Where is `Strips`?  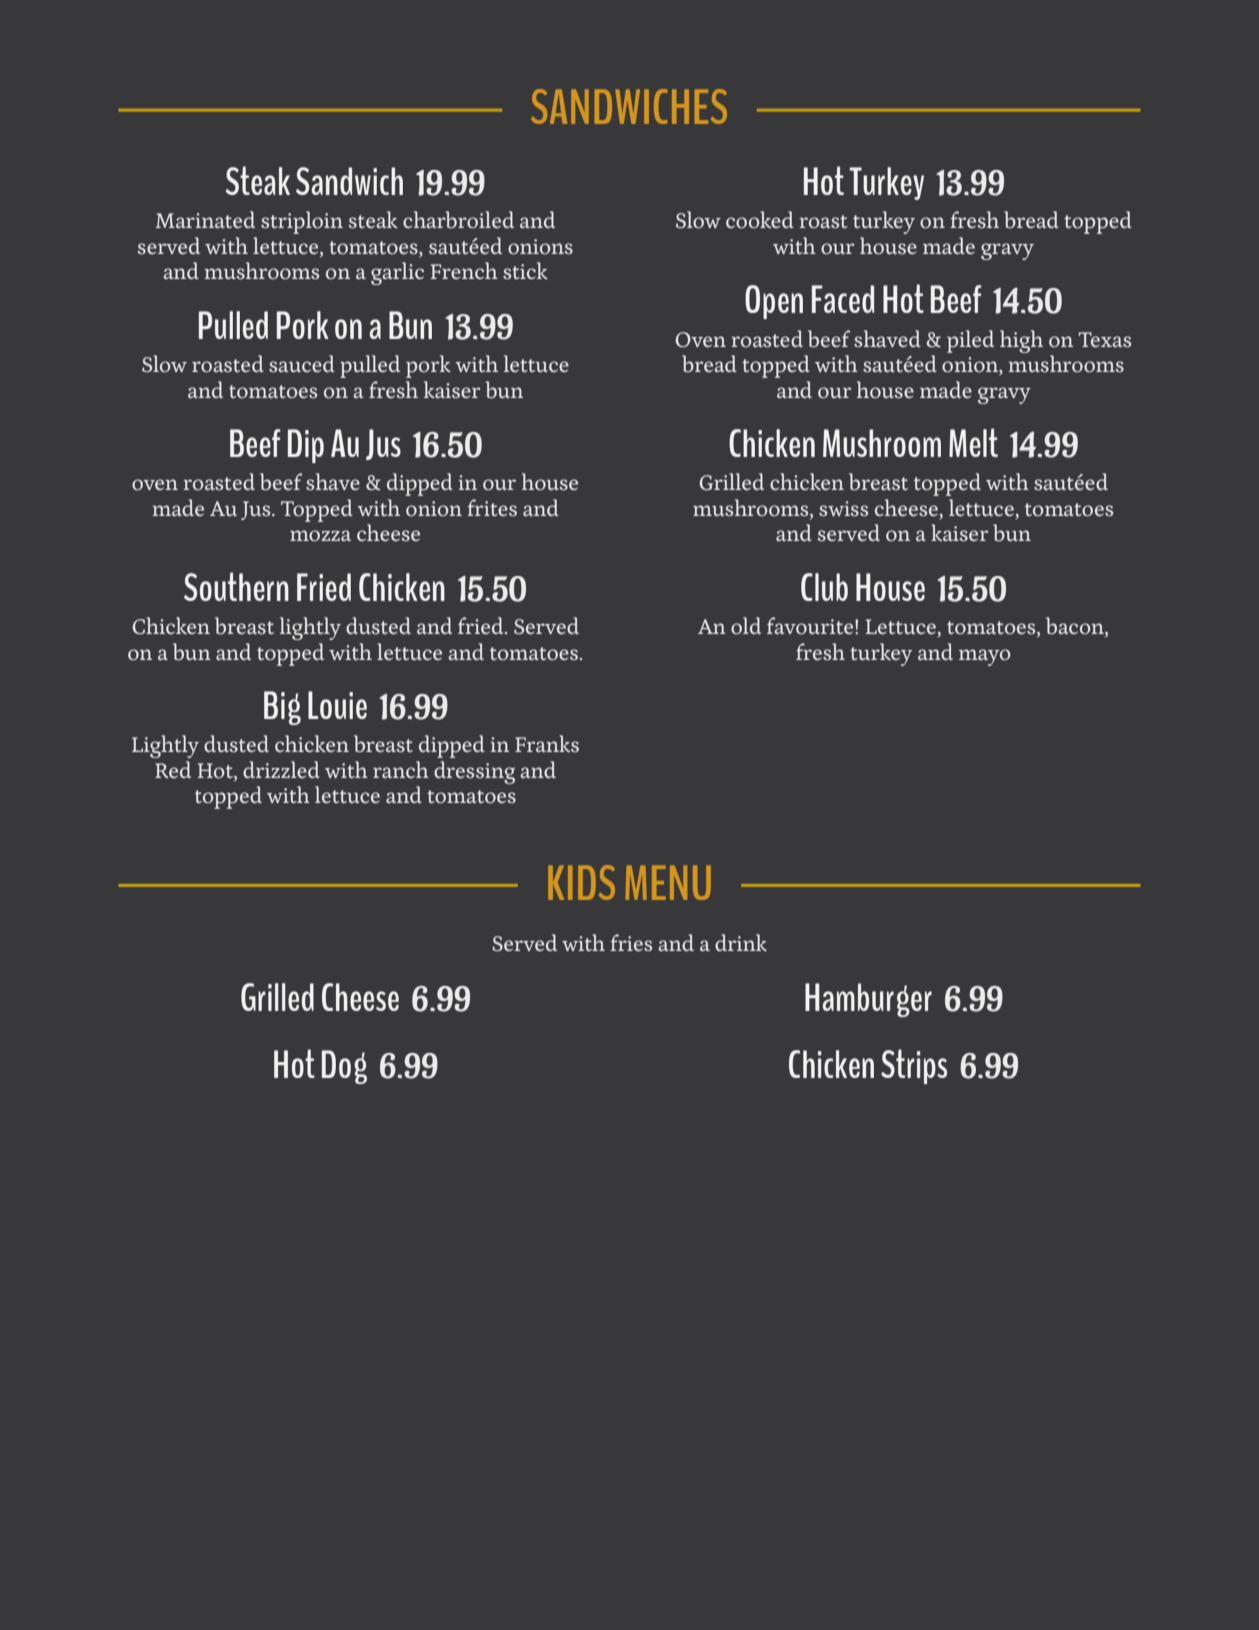
Strips is located at coordinates (914, 1066).
